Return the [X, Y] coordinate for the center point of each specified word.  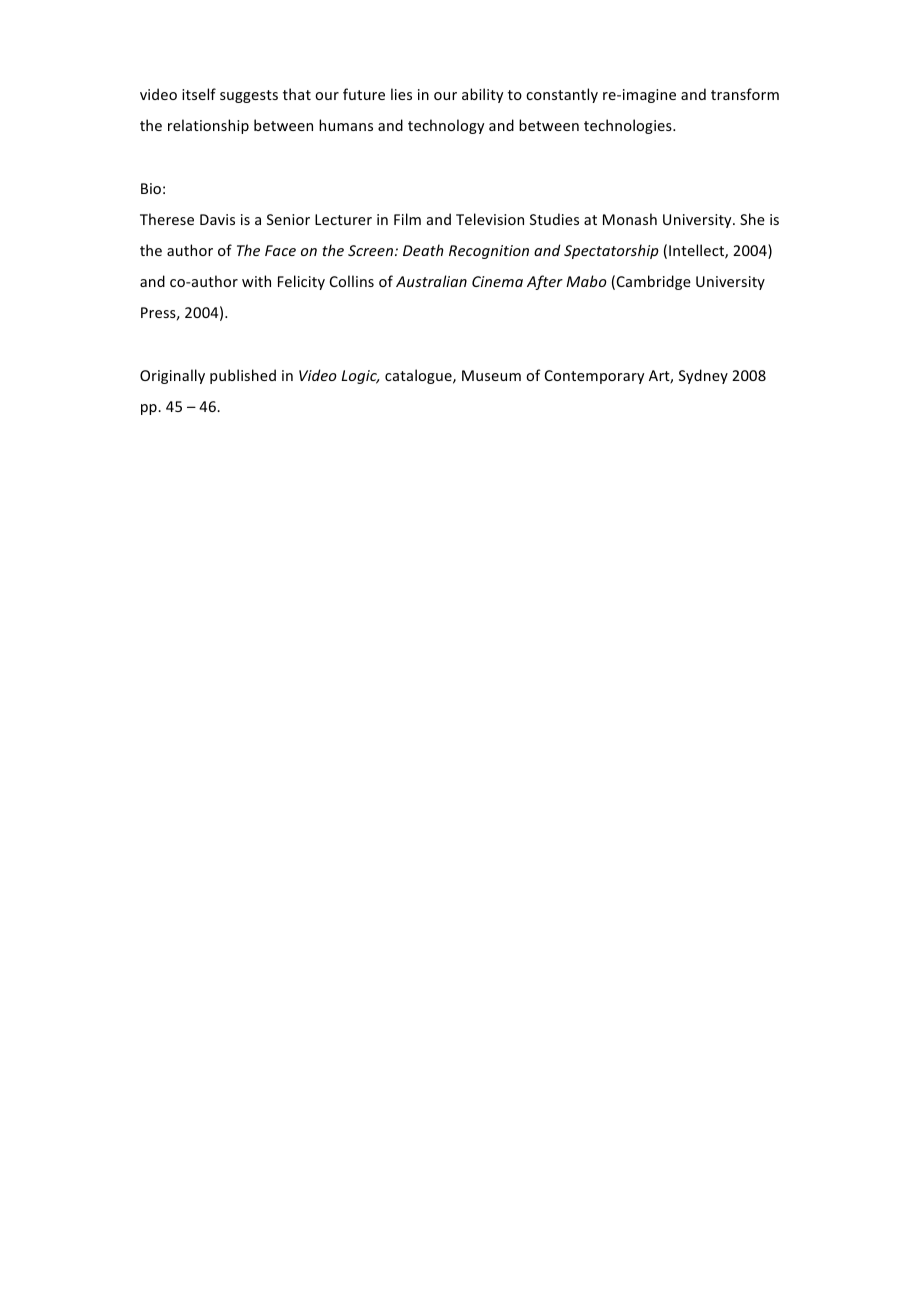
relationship [208, 126]
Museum [491, 375]
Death [423, 250]
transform [745, 94]
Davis [217, 219]
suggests [249, 96]
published [243, 376]
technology [446, 126]
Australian [431, 281]
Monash [630, 219]
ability [482, 95]
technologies [629, 126]
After [545, 282]
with [256, 281]
